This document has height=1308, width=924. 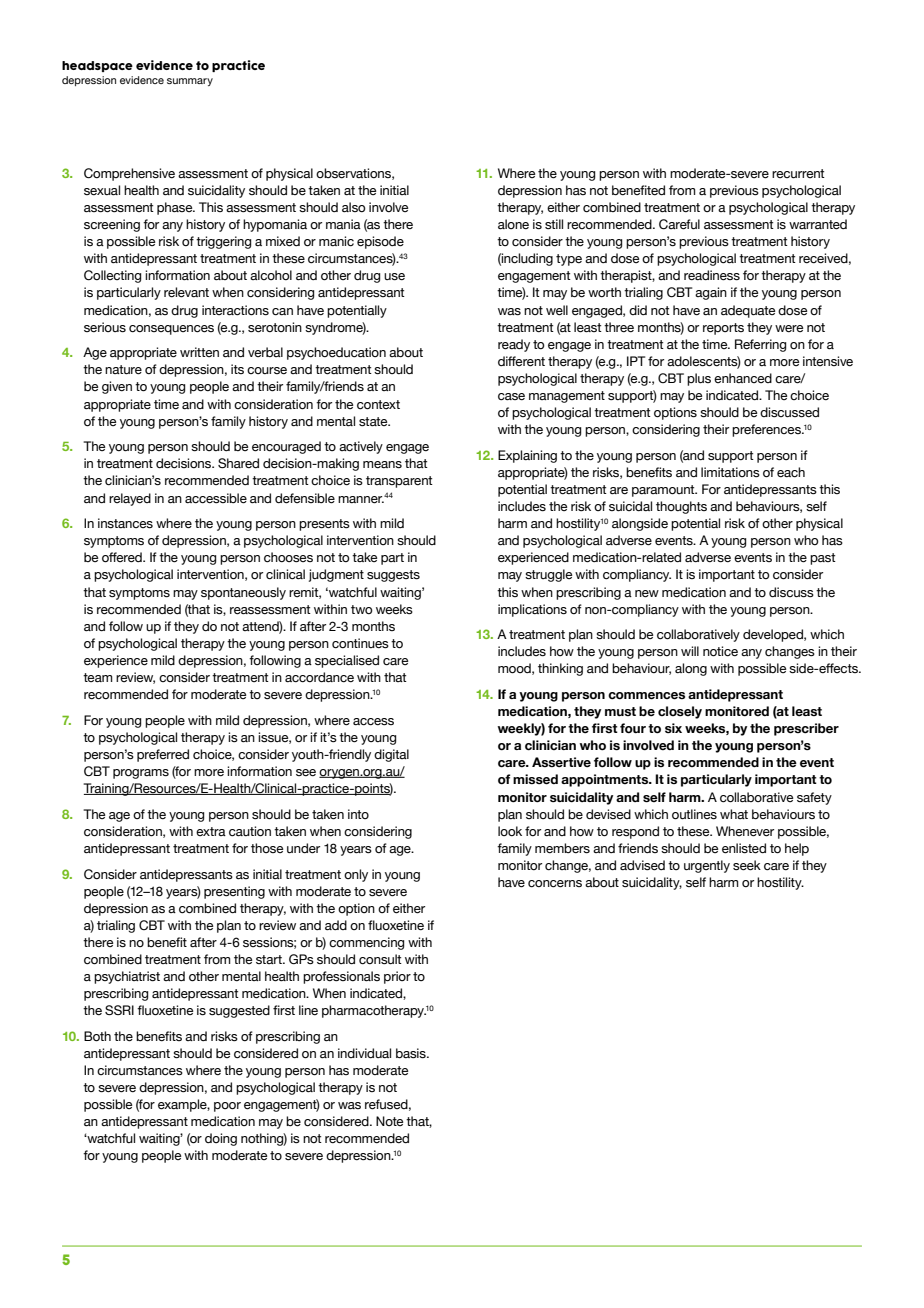 I want to click on seek, so click(x=747, y=865).
